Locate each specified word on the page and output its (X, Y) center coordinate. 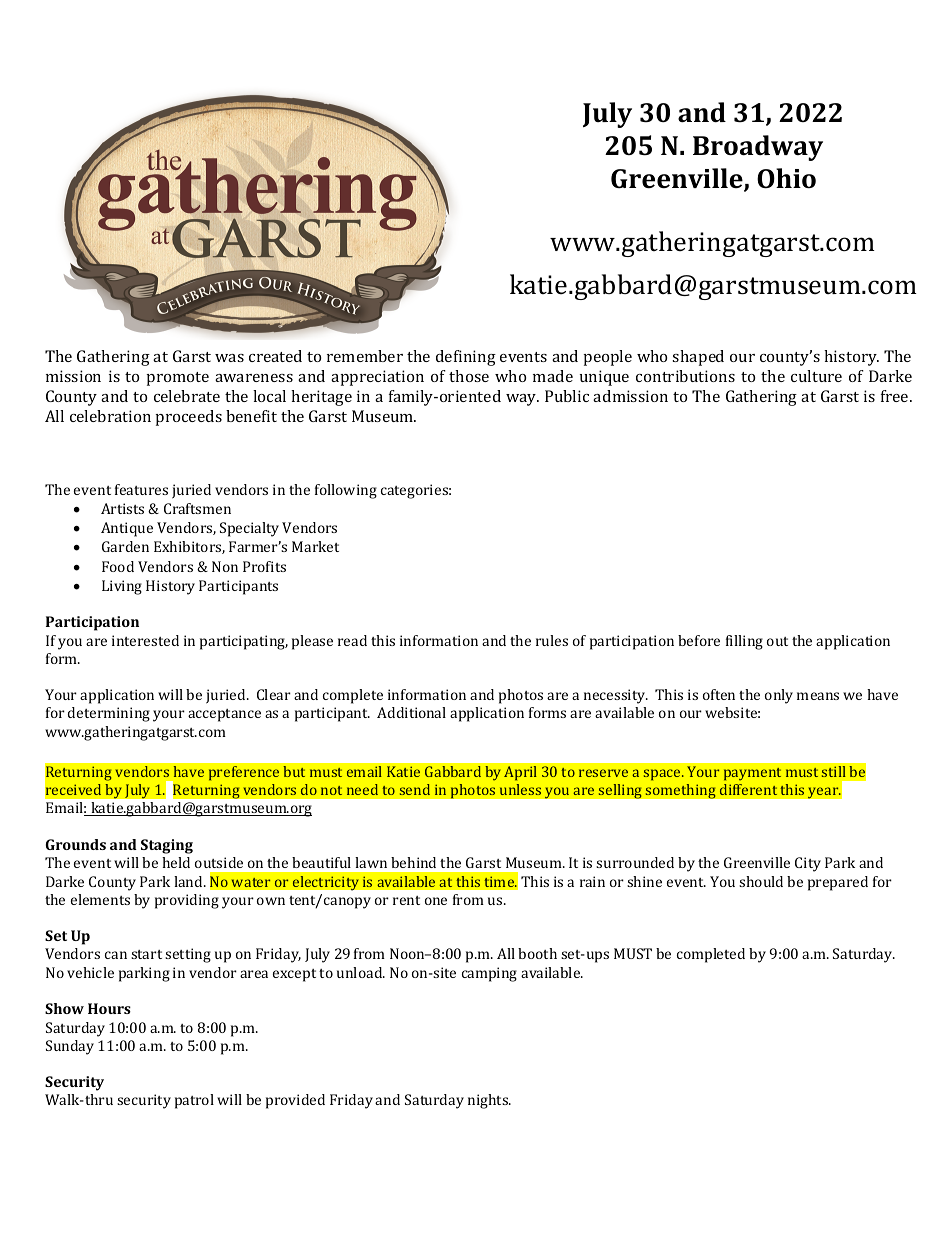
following (346, 491)
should (761, 881)
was (229, 358)
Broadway (758, 148)
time (500, 882)
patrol (194, 1101)
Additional (411, 712)
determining (109, 714)
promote (178, 379)
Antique (127, 529)
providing (187, 901)
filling (744, 642)
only (779, 696)
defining (466, 358)
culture (816, 376)
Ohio (786, 178)
